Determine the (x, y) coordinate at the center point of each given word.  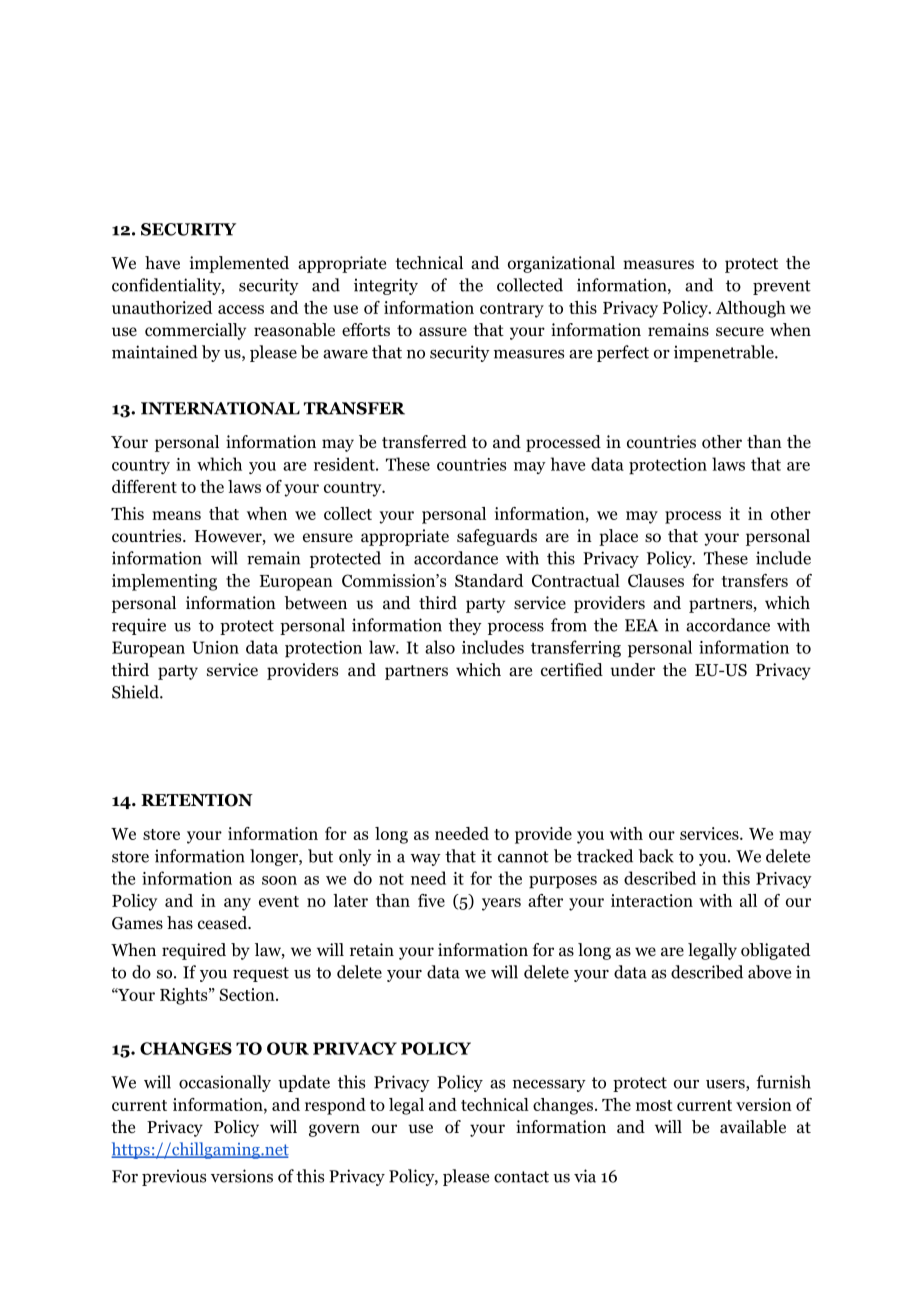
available (753, 1127)
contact (521, 1177)
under (632, 670)
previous (174, 1177)
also (440, 647)
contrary (512, 310)
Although (751, 309)
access (241, 309)
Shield (136, 692)
